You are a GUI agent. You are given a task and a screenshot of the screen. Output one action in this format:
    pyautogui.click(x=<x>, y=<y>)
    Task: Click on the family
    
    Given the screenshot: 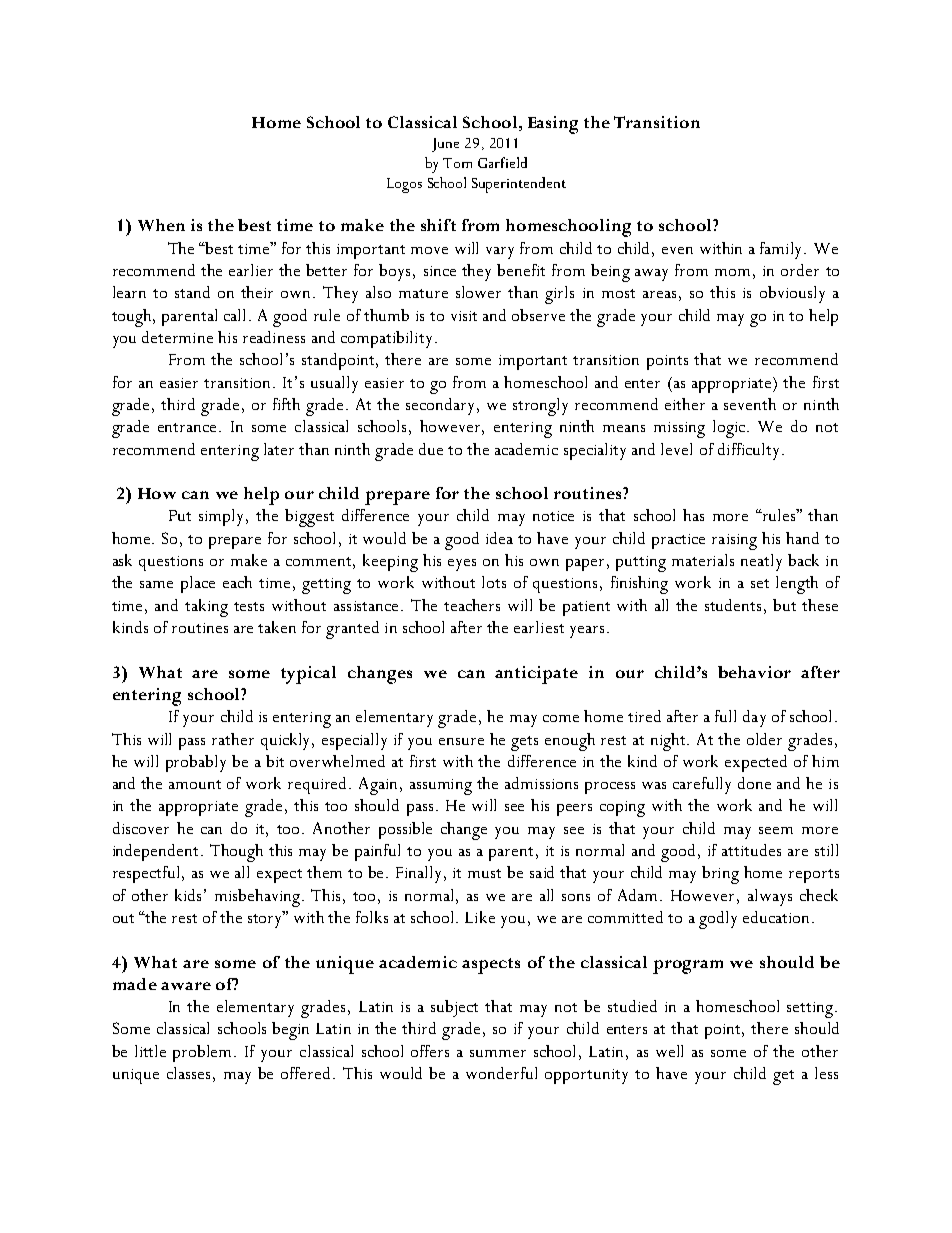 What is the action you would take?
    pyautogui.click(x=783, y=250)
